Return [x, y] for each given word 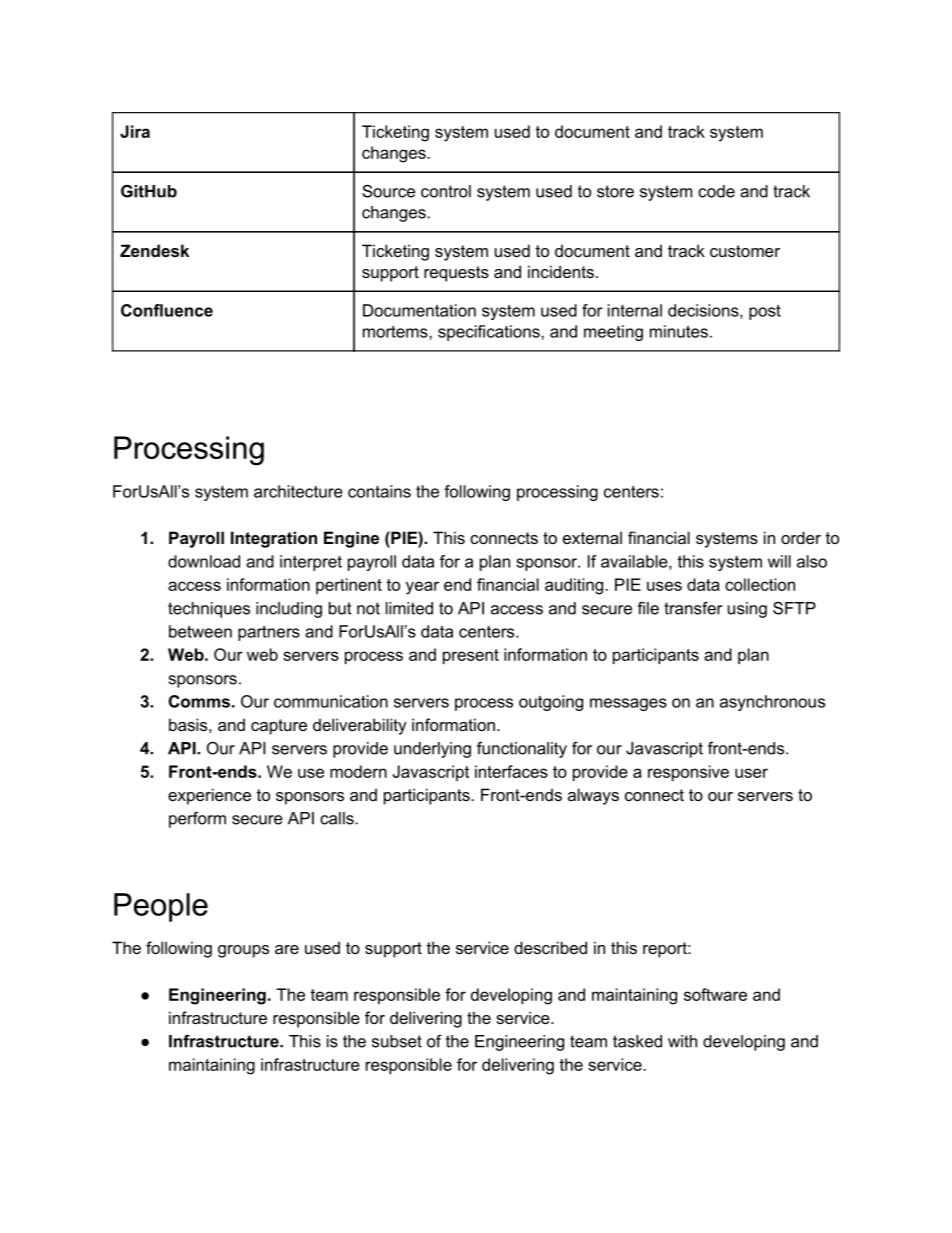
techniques [209, 610]
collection [760, 584]
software [715, 994]
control [446, 191]
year [422, 588]
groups [243, 951]
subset [397, 1041]
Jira [135, 131]
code [716, 191]
